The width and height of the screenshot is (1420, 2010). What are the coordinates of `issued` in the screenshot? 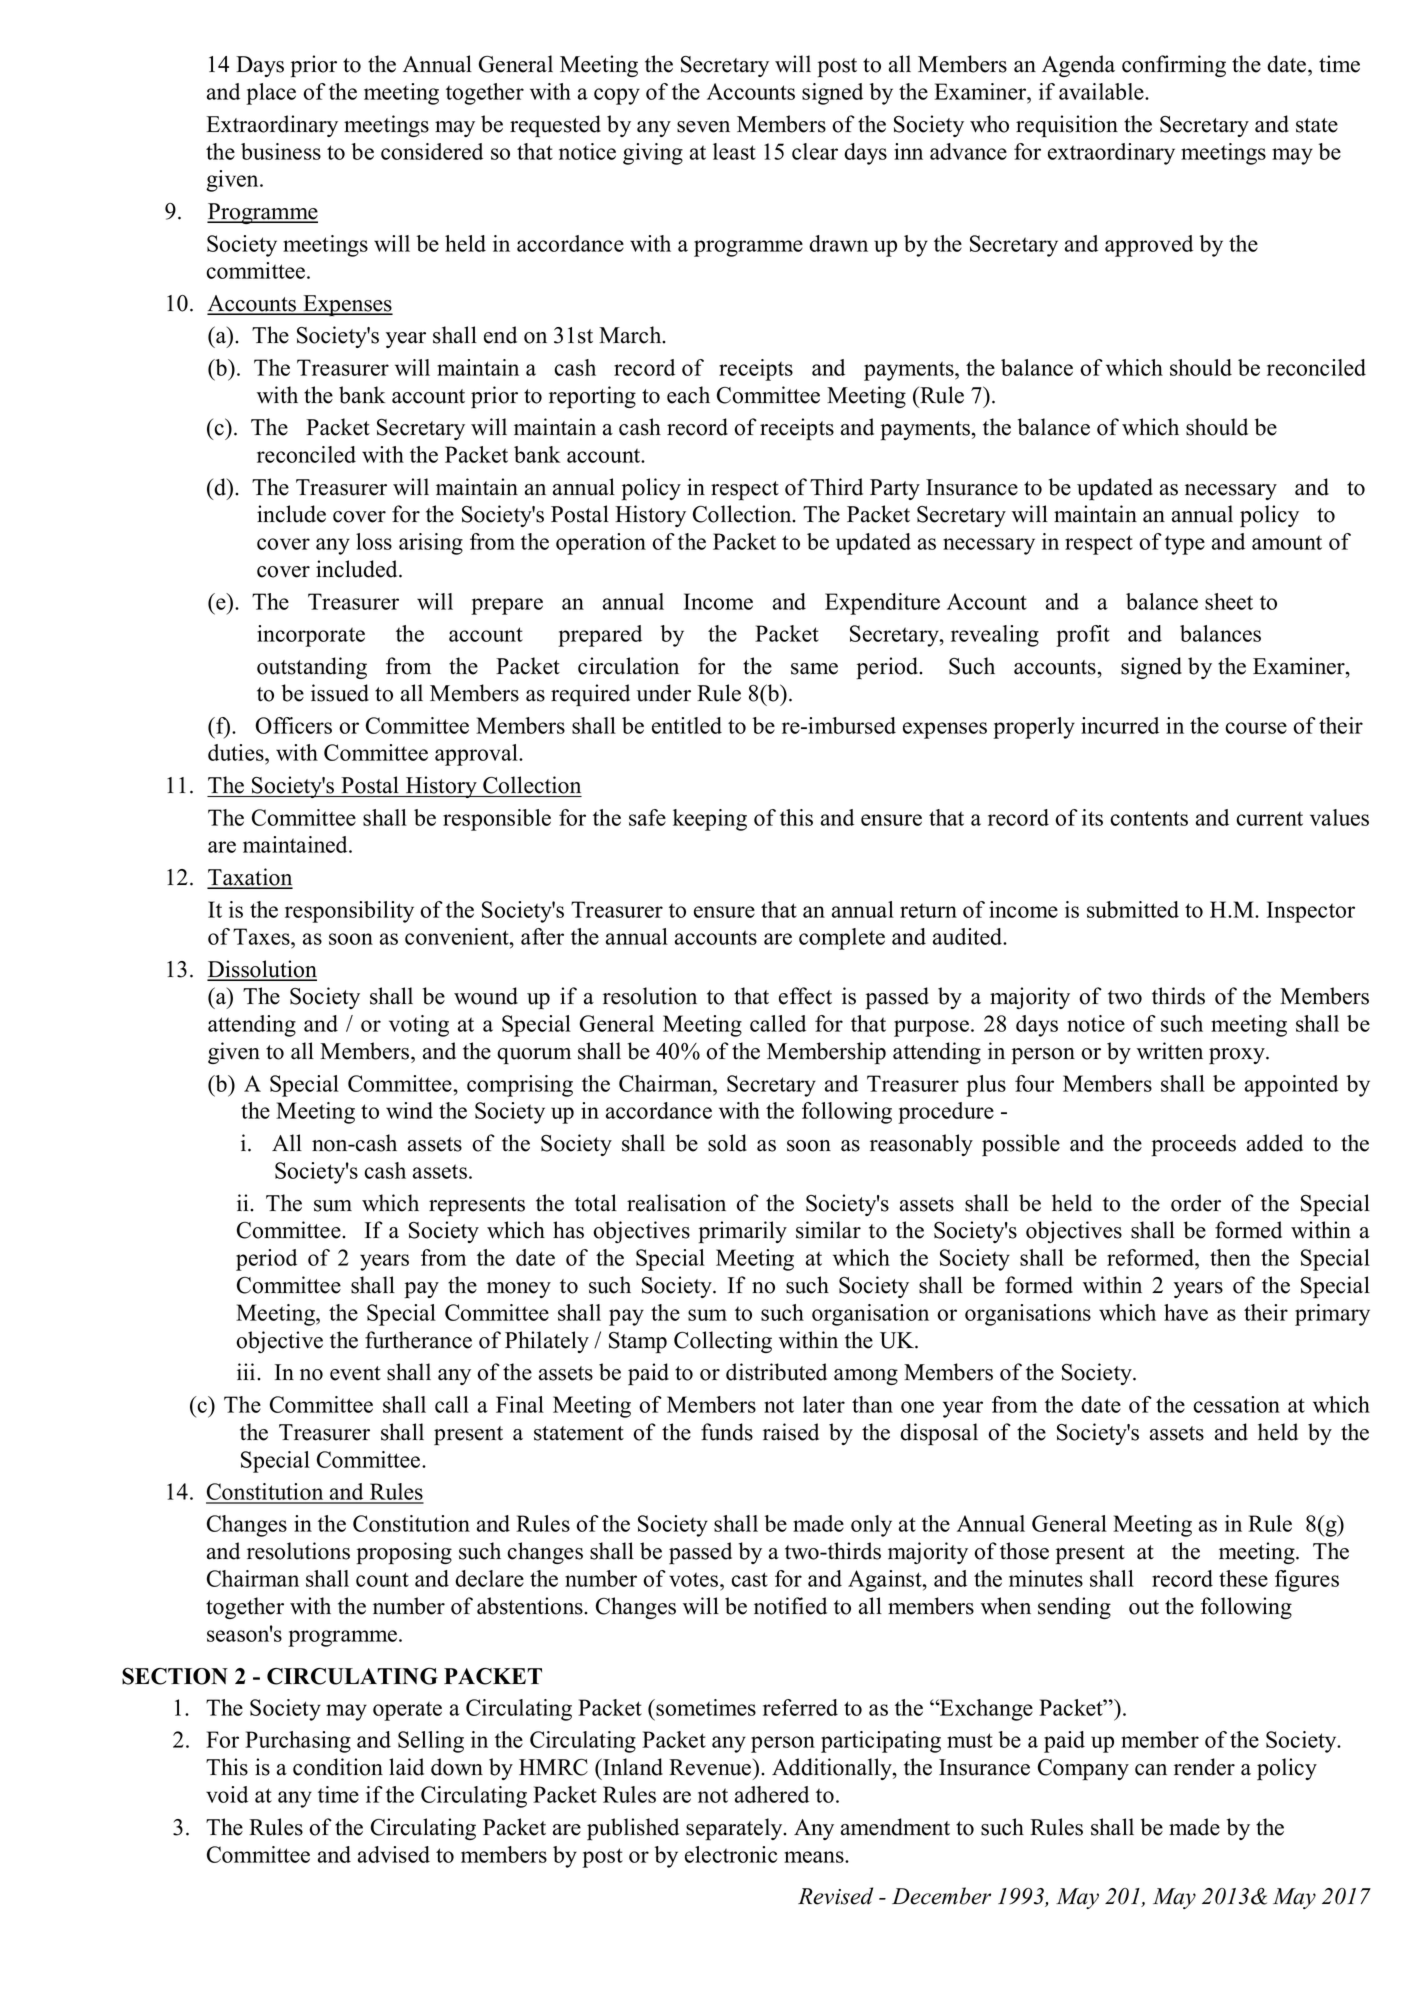 It's located at (340, 693).
